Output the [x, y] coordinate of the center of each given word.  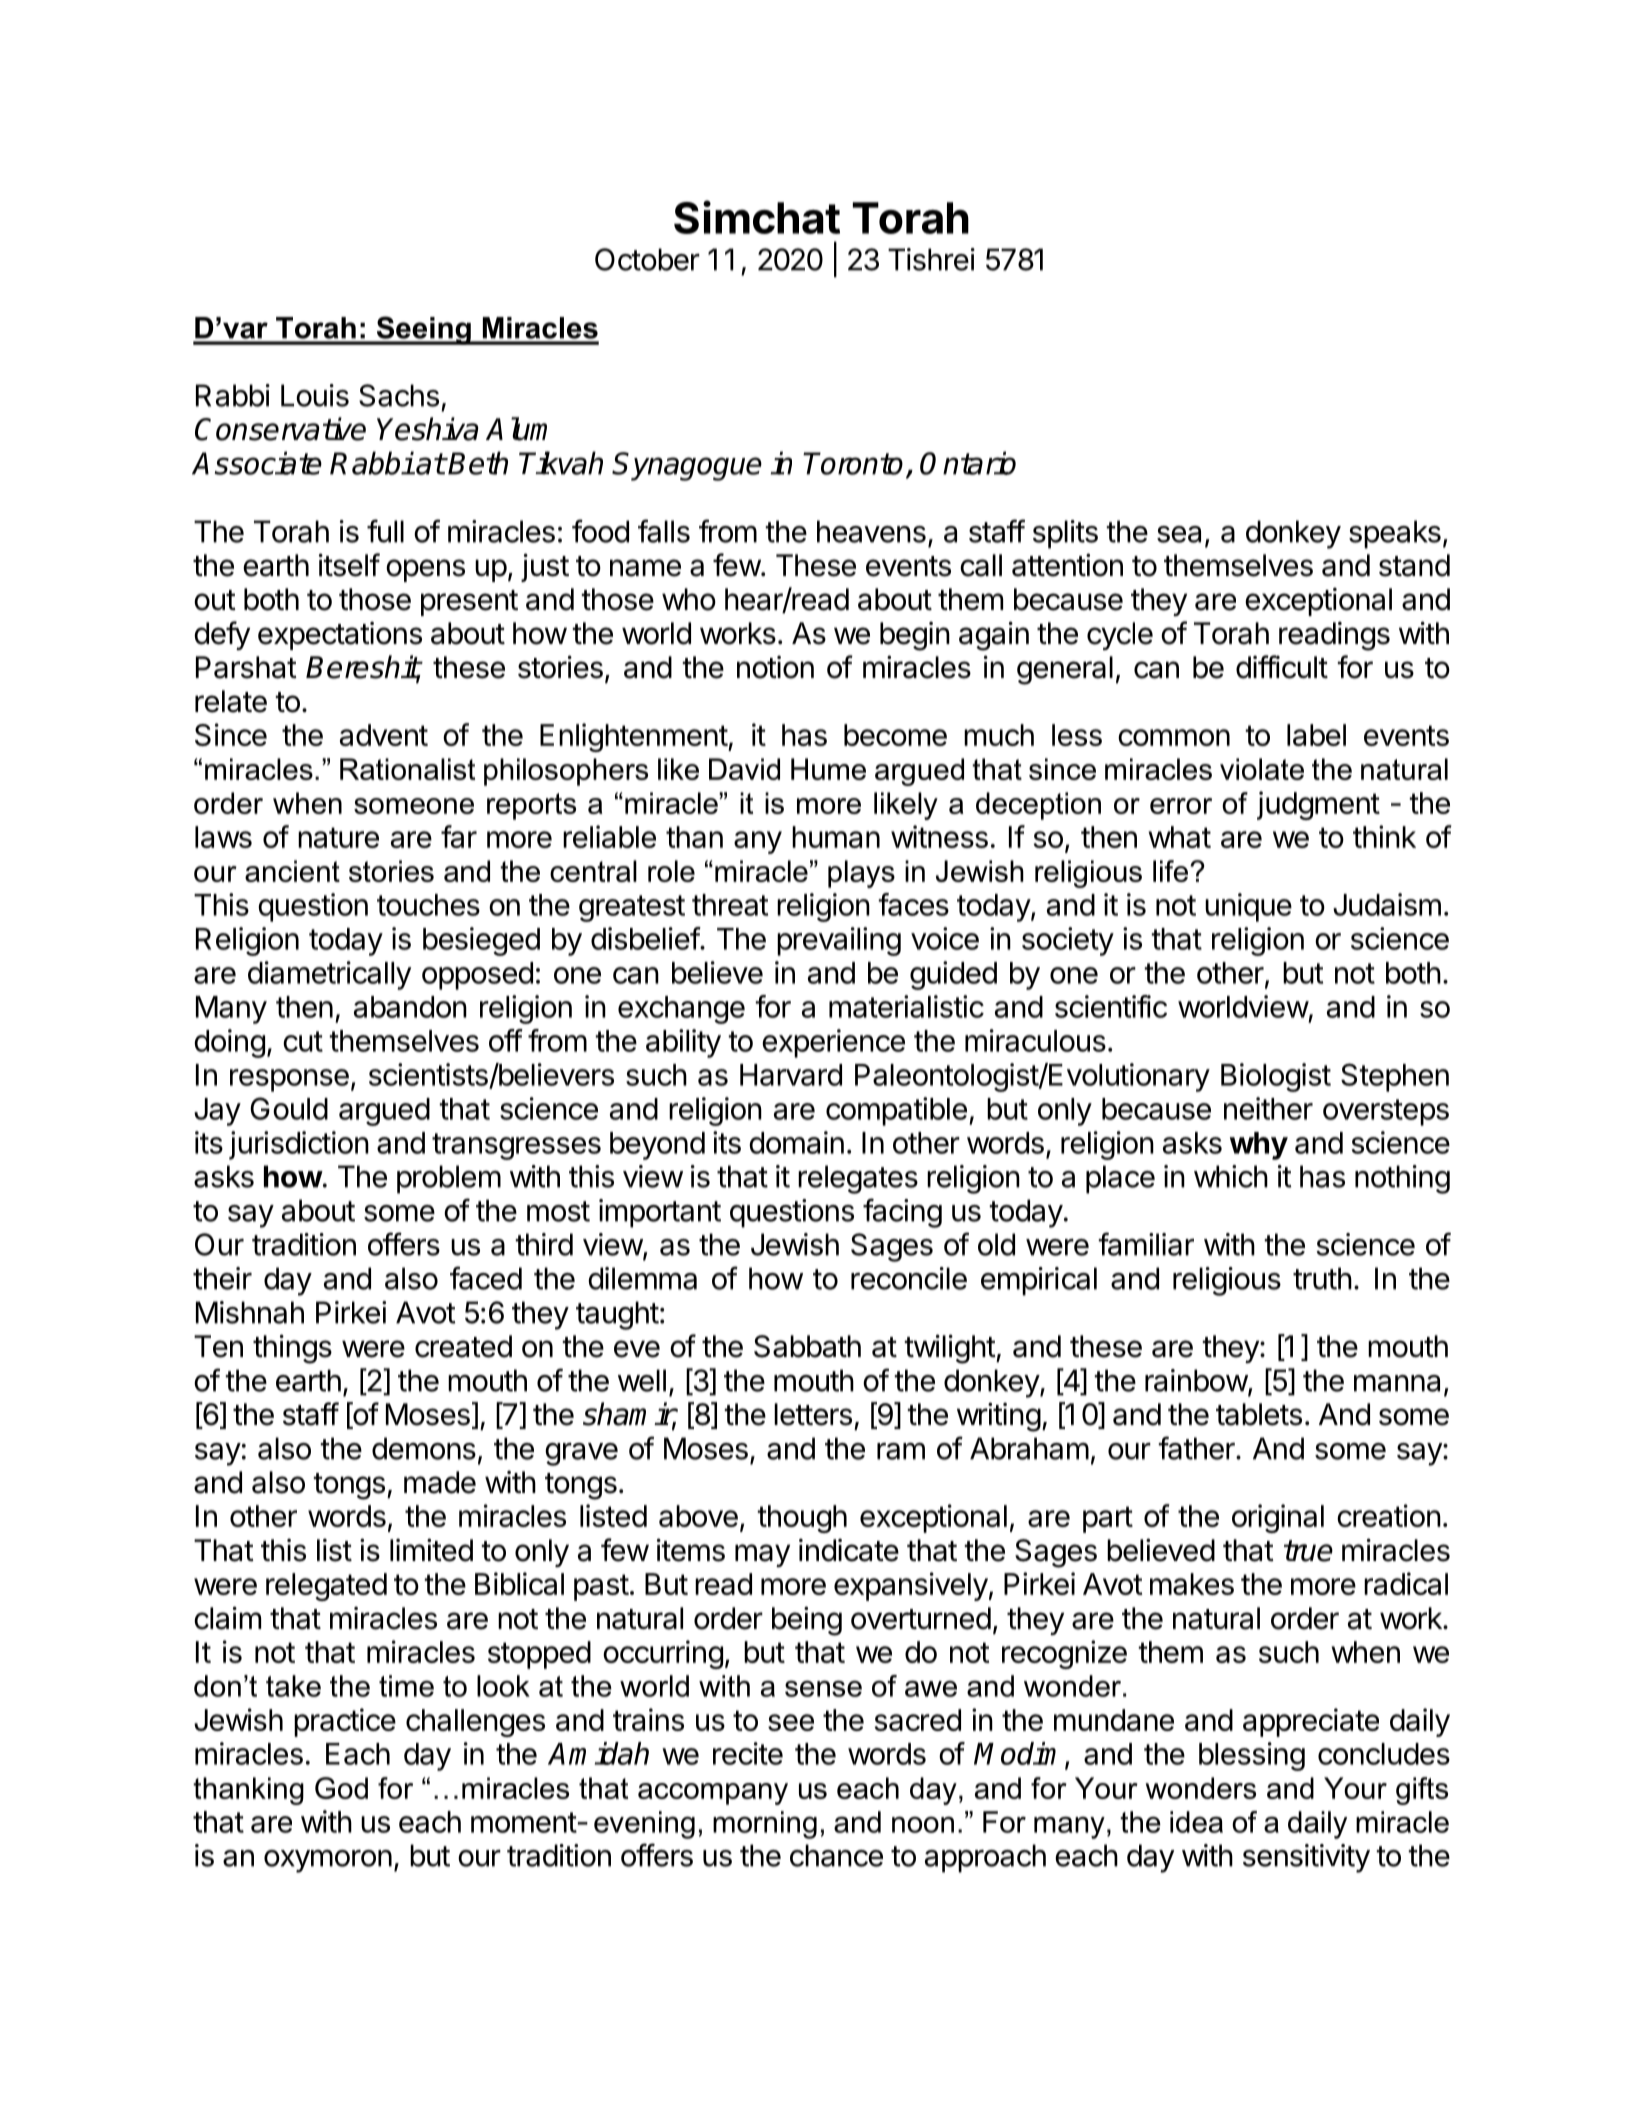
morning [765, 1825]
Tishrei [931, 259]
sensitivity [1306, 1858]
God [341, 1788]
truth [1322, 1278]
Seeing [423, 330]
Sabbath [807, 1346]
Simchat [757, 217]
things [292, 1349]
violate [1262, 769]
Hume [828, 769]
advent [384, 735]
